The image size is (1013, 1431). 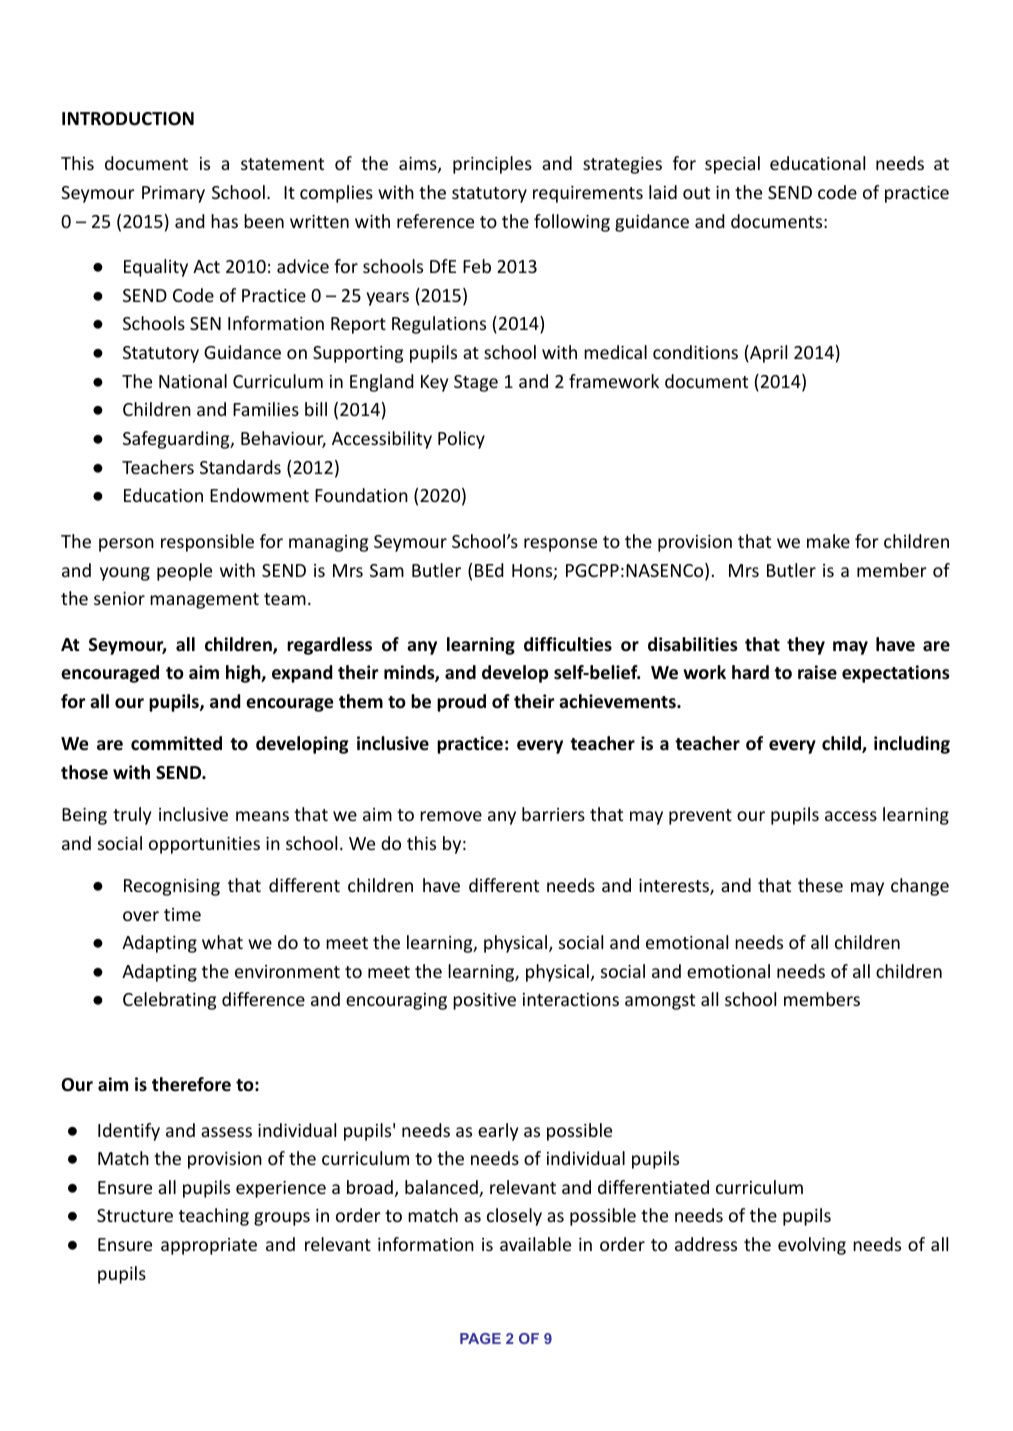 I want to click on responsible, so click(x=207, y=543).
